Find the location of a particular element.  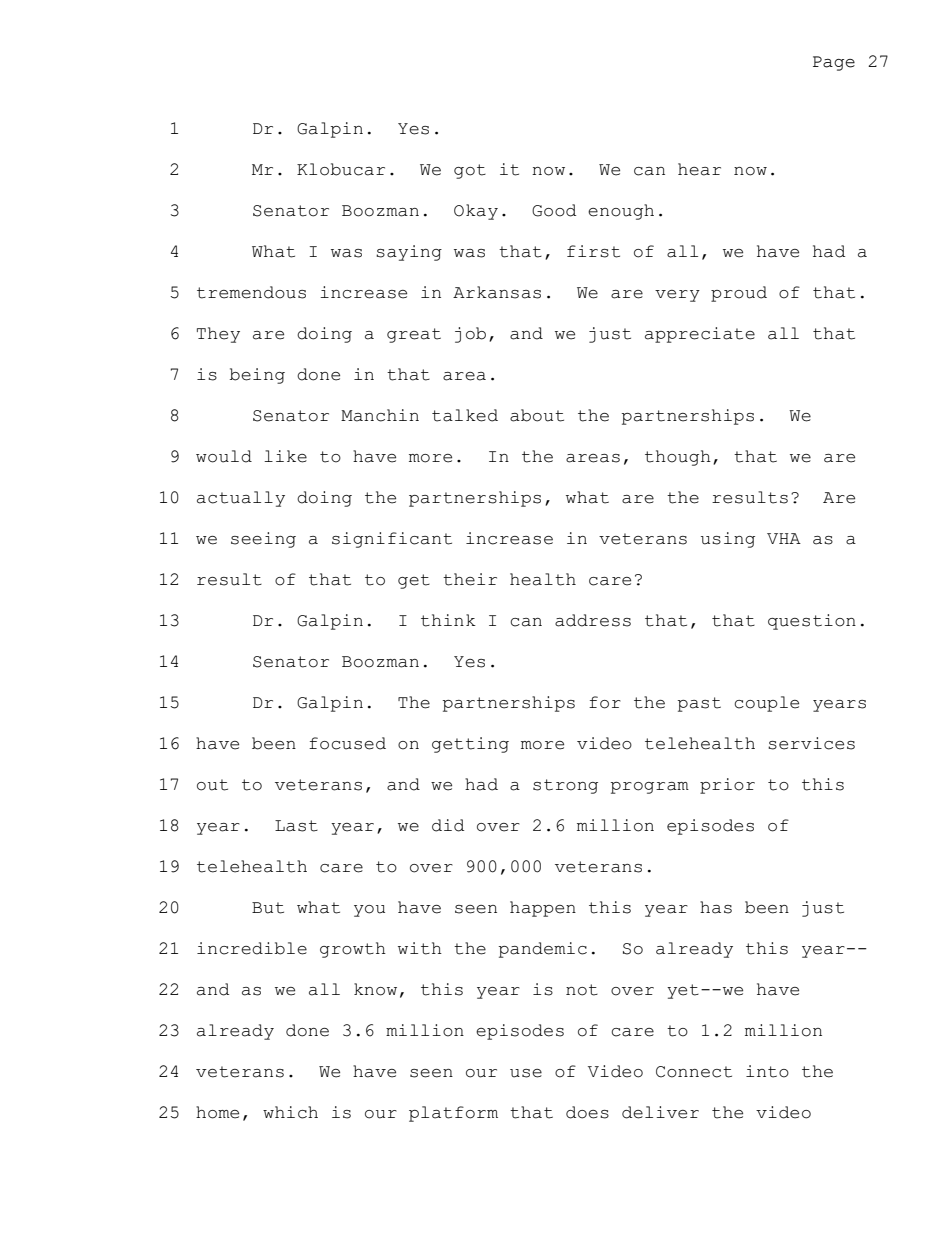

Good is located at coordinates (554, 210).
